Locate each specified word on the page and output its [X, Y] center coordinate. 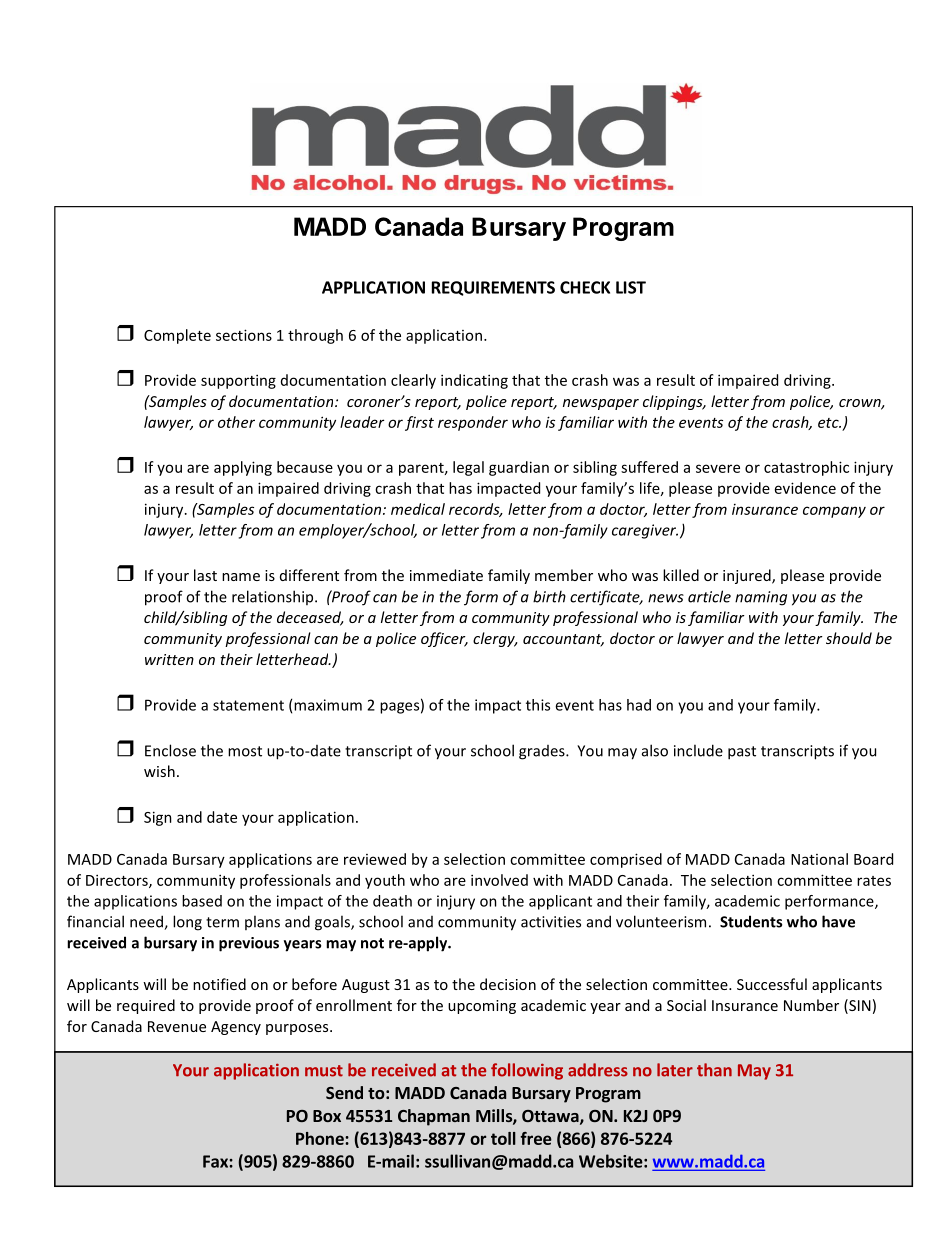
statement [248, 705]
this [538, 705]
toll [503, 1138]
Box [327, 1116]
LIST [631, 287]
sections [244, 335]
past [742, 753]
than [714, 1070]
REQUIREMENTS [493, 288]
